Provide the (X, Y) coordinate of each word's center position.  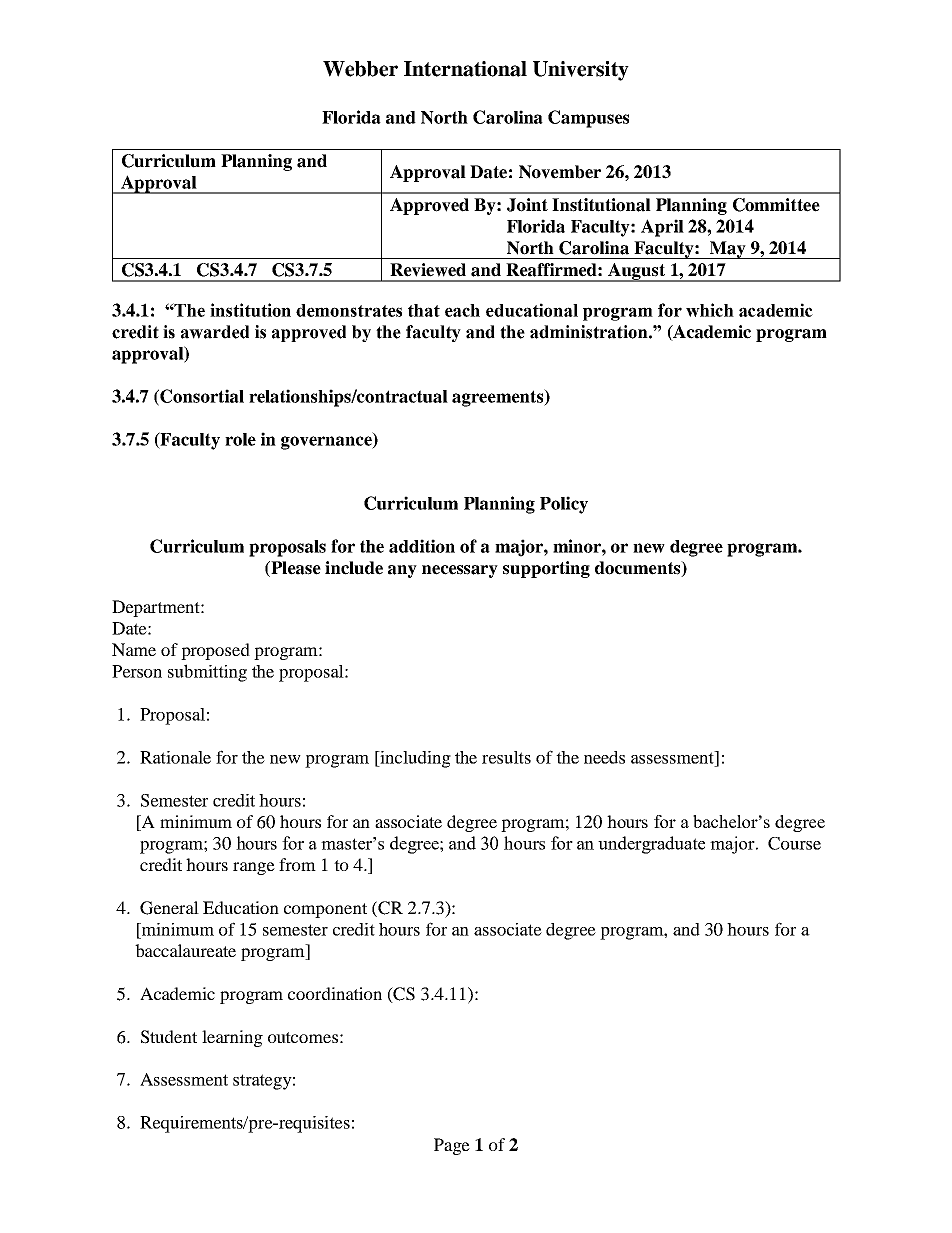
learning (232, 1038)
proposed (215, 651)
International (465, 69)
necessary (460, 571)
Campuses (588, 119)
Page (452, 1146)
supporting (546, 569)
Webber (360, 69)
